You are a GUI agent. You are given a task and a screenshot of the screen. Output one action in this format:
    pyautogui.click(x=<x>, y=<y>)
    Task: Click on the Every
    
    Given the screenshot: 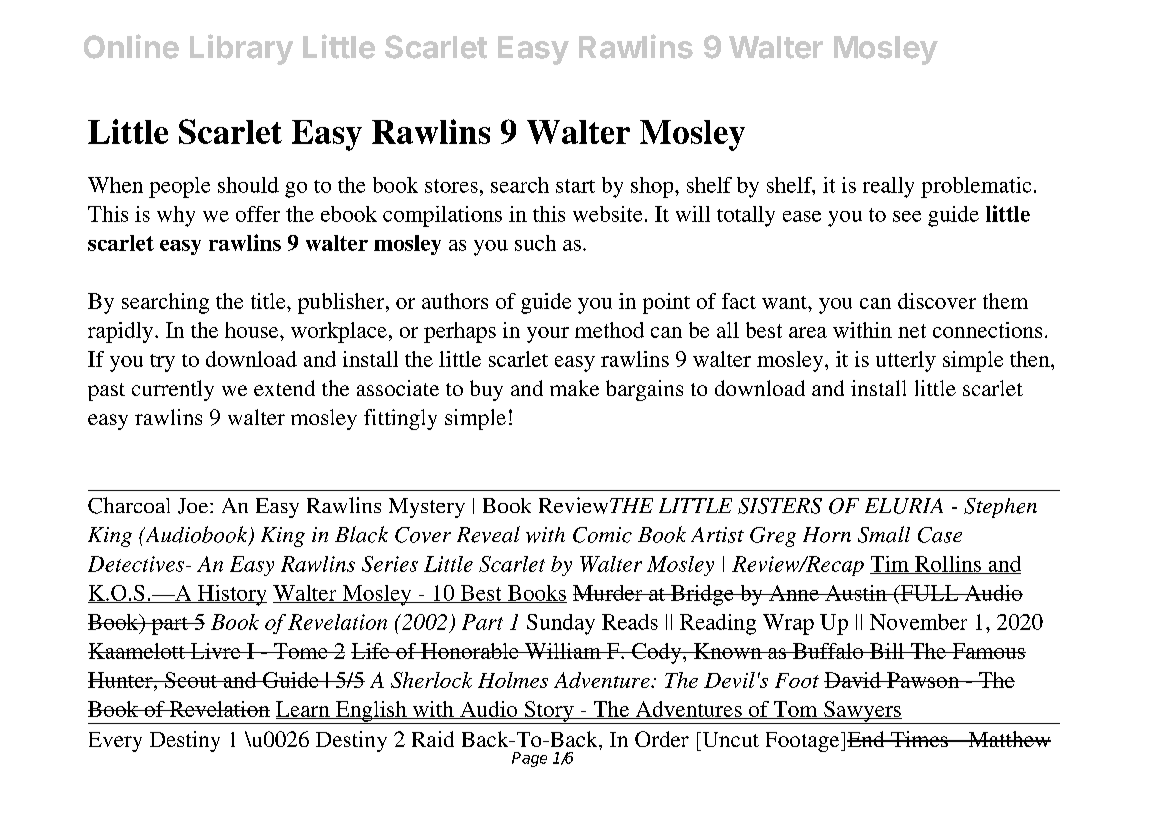 What is the action you would take?
    pyautogui.click(x=115, y=742)
